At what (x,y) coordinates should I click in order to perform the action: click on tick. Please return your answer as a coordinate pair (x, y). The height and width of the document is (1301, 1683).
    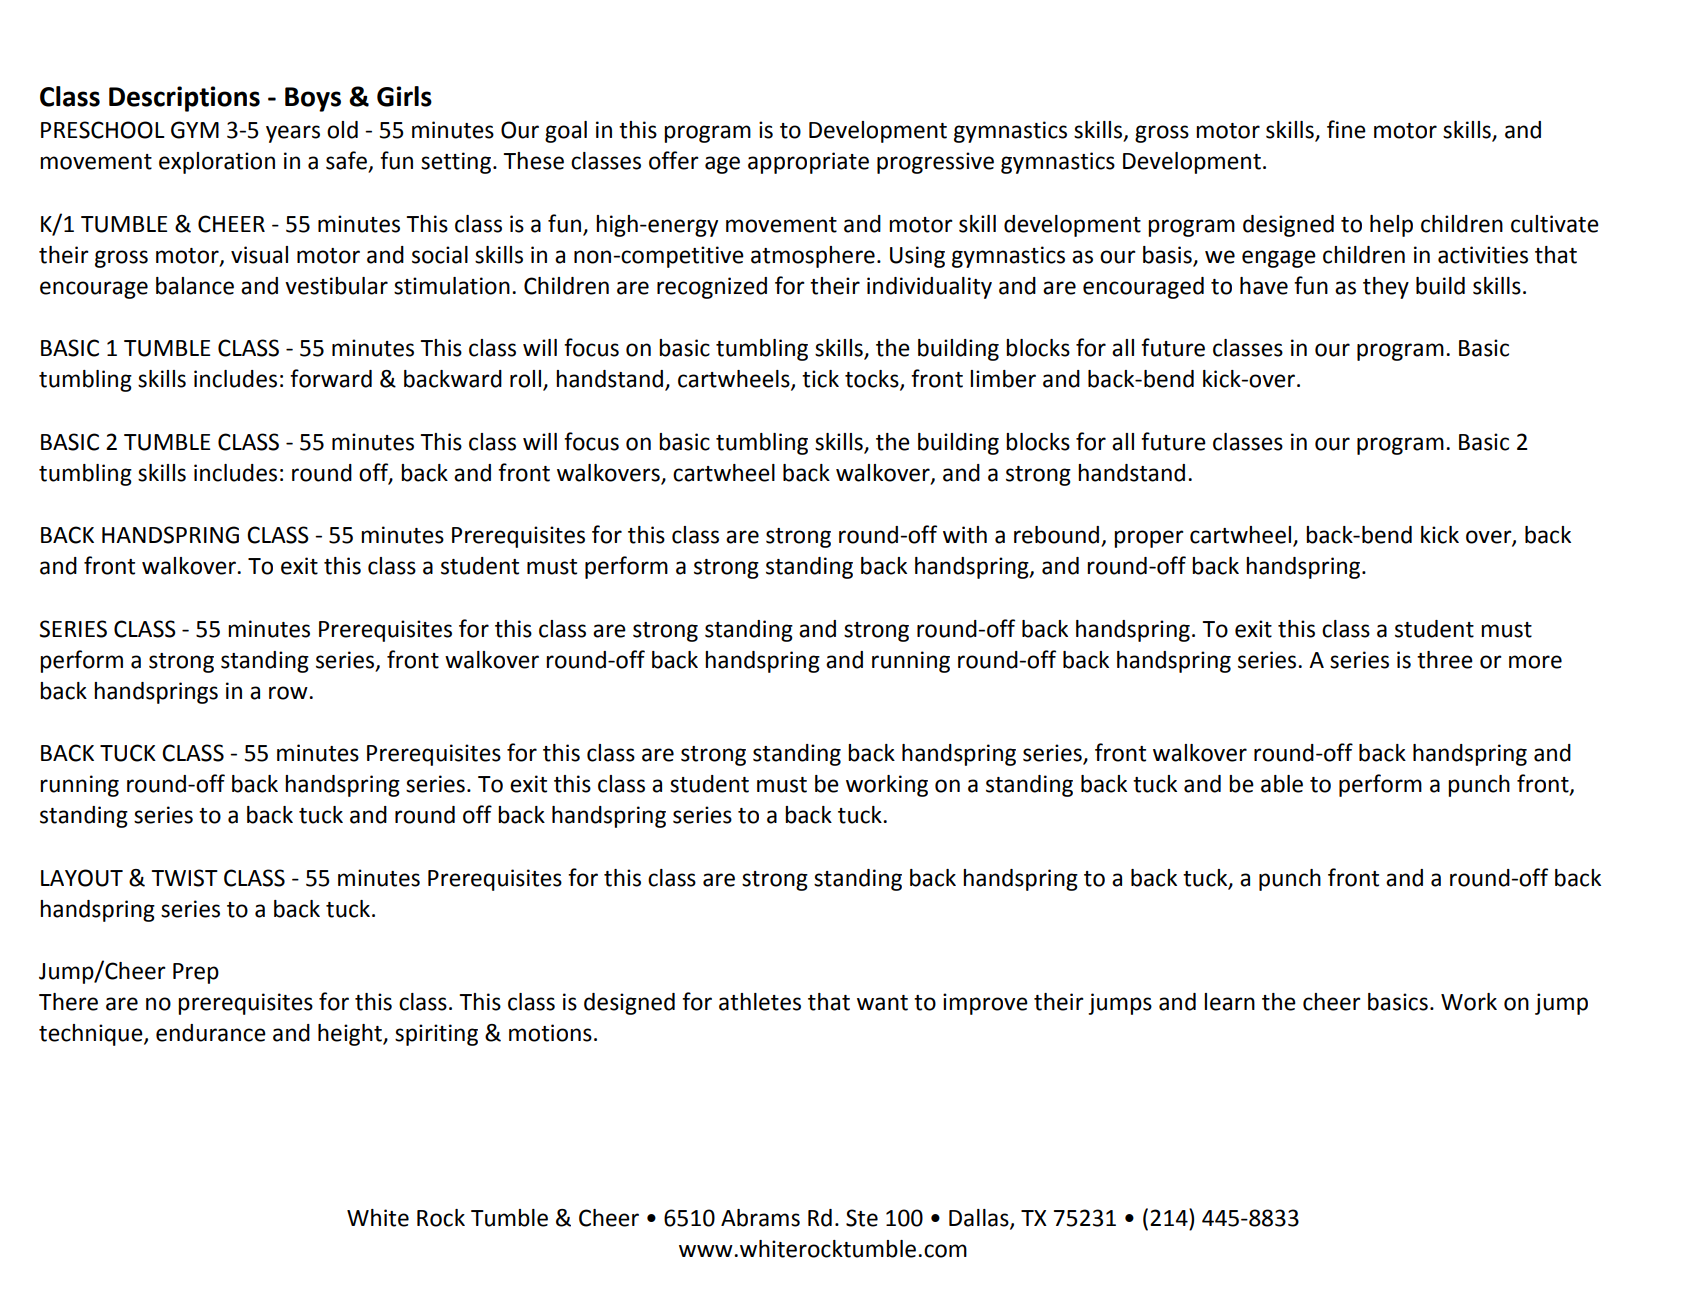
    Looking at the image, I should click on (820, 379).
